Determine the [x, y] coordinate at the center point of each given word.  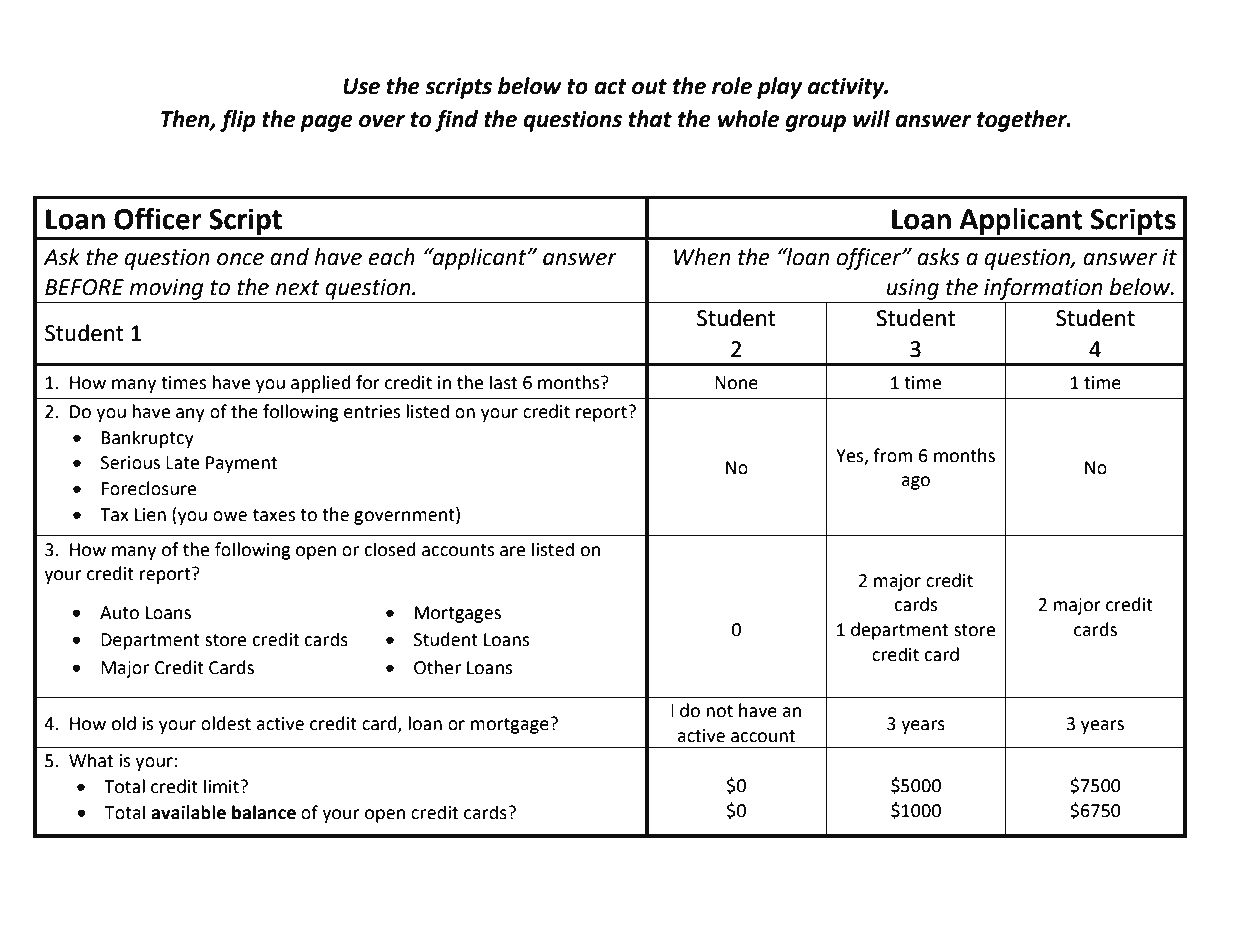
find [456, 121]
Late [182, 463]
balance [264, 812]
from [892, 455]
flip [238, 121]
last [504, 382]
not [719, 711]
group [816, 123]
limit [222, 786]
